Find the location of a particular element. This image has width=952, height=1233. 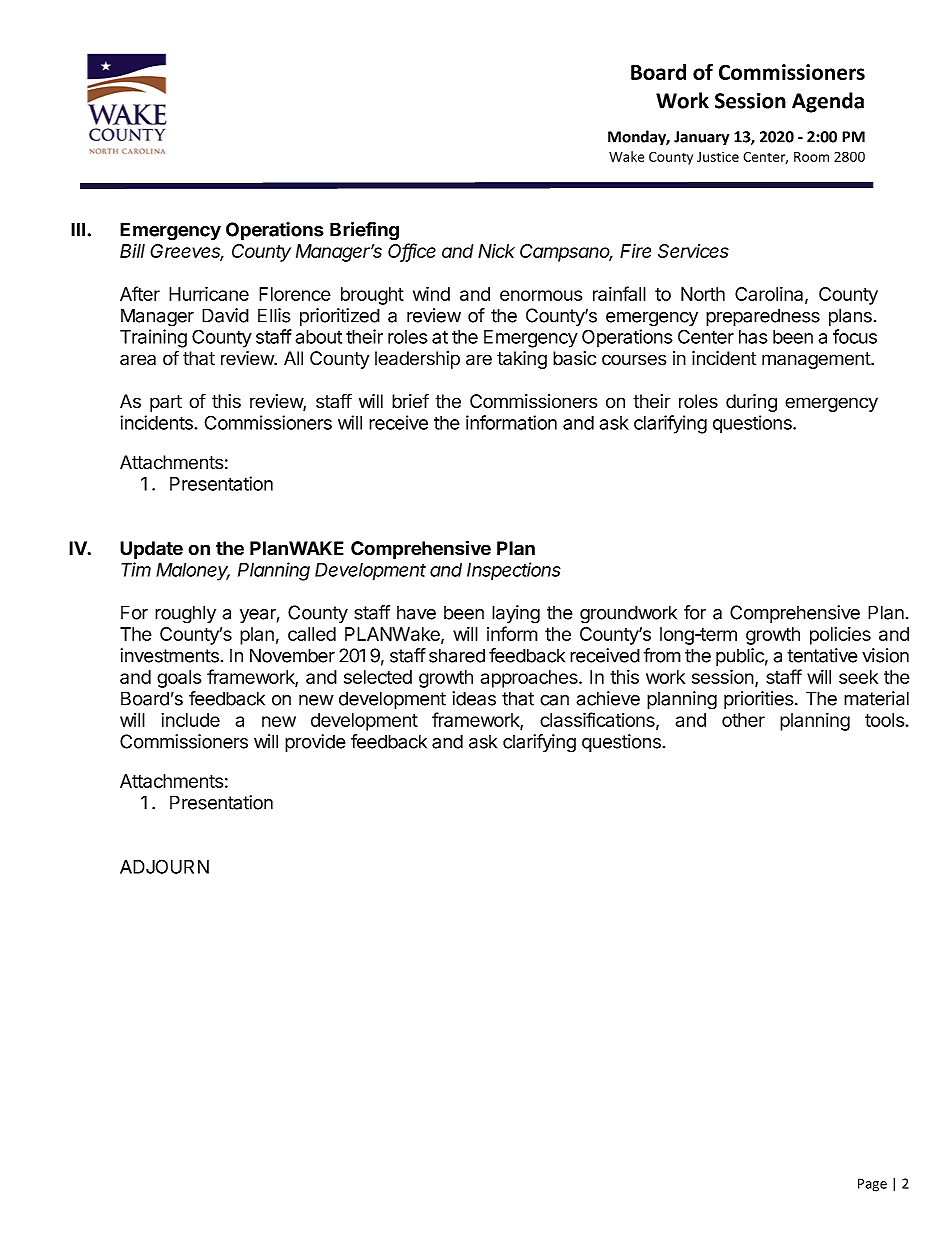

ideas is located at coordinates (474, 698).
